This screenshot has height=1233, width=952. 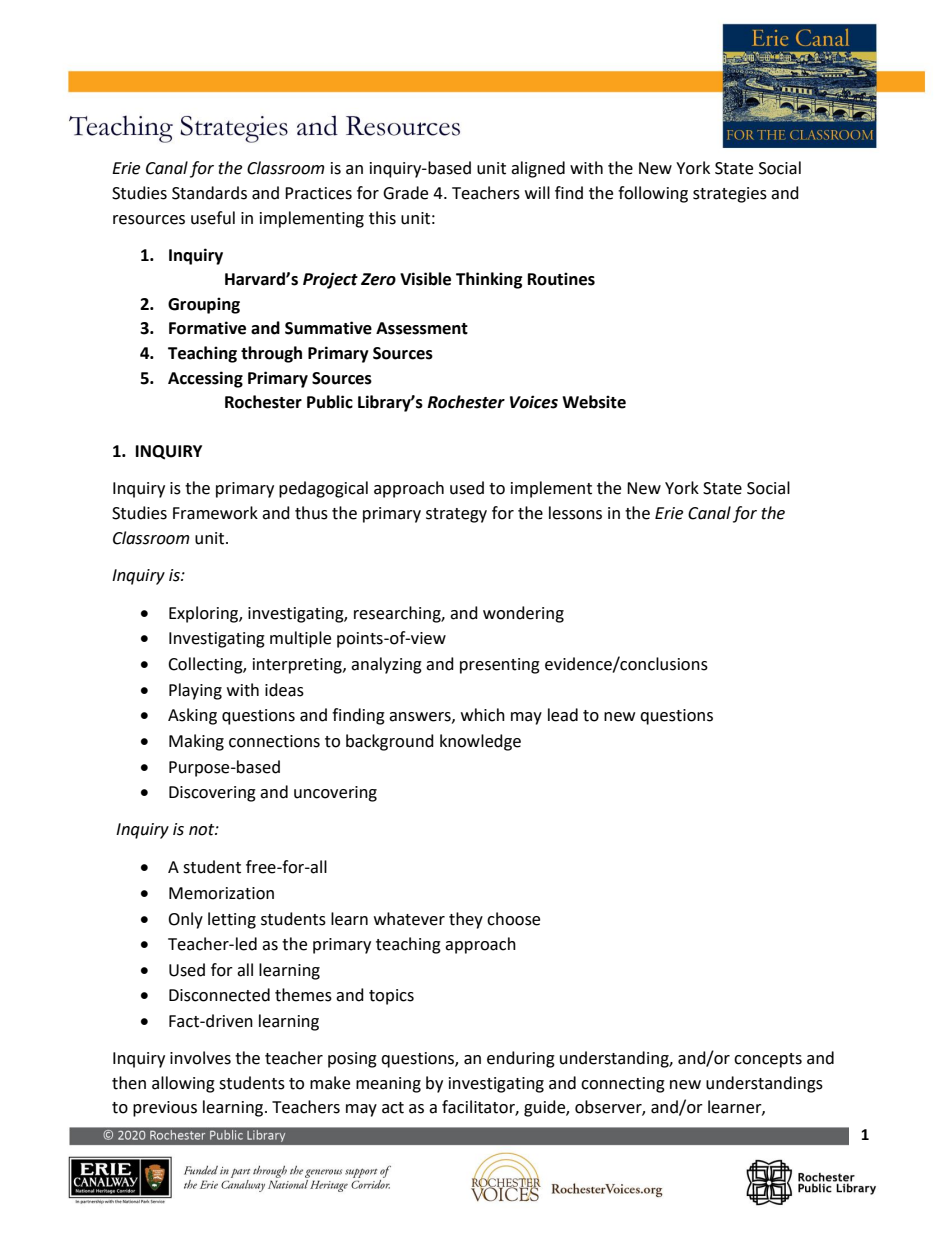 I want to click on Standards, so click(x=209, y=193).
